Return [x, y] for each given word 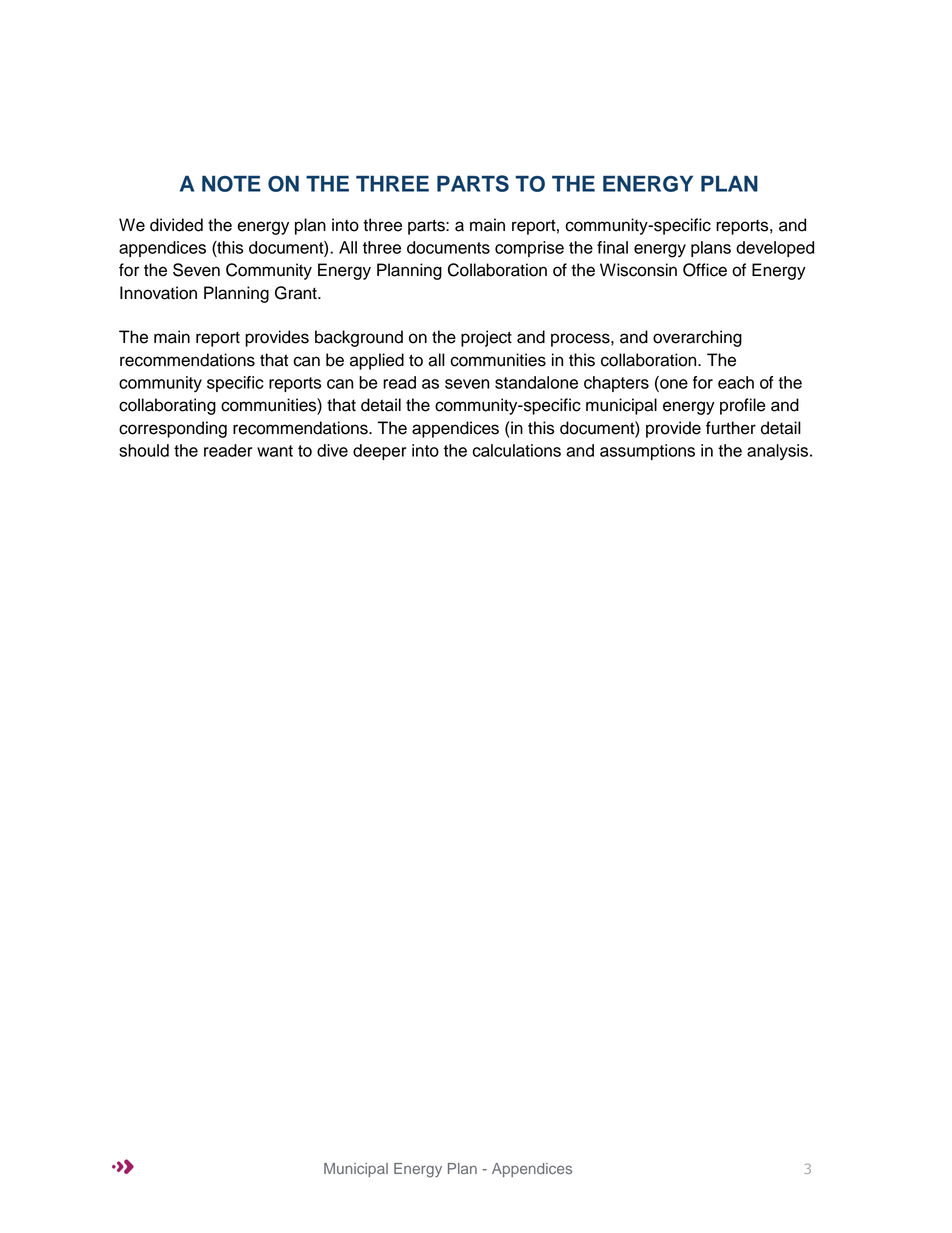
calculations [517, 450]
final [612, 247]
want [275, 451]
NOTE [231, 183]
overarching [697, 338]
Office [705, 270]
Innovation [158, 293]
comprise [529, 249]
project [486, 338]
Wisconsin [638, 270]
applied [377, 361]
